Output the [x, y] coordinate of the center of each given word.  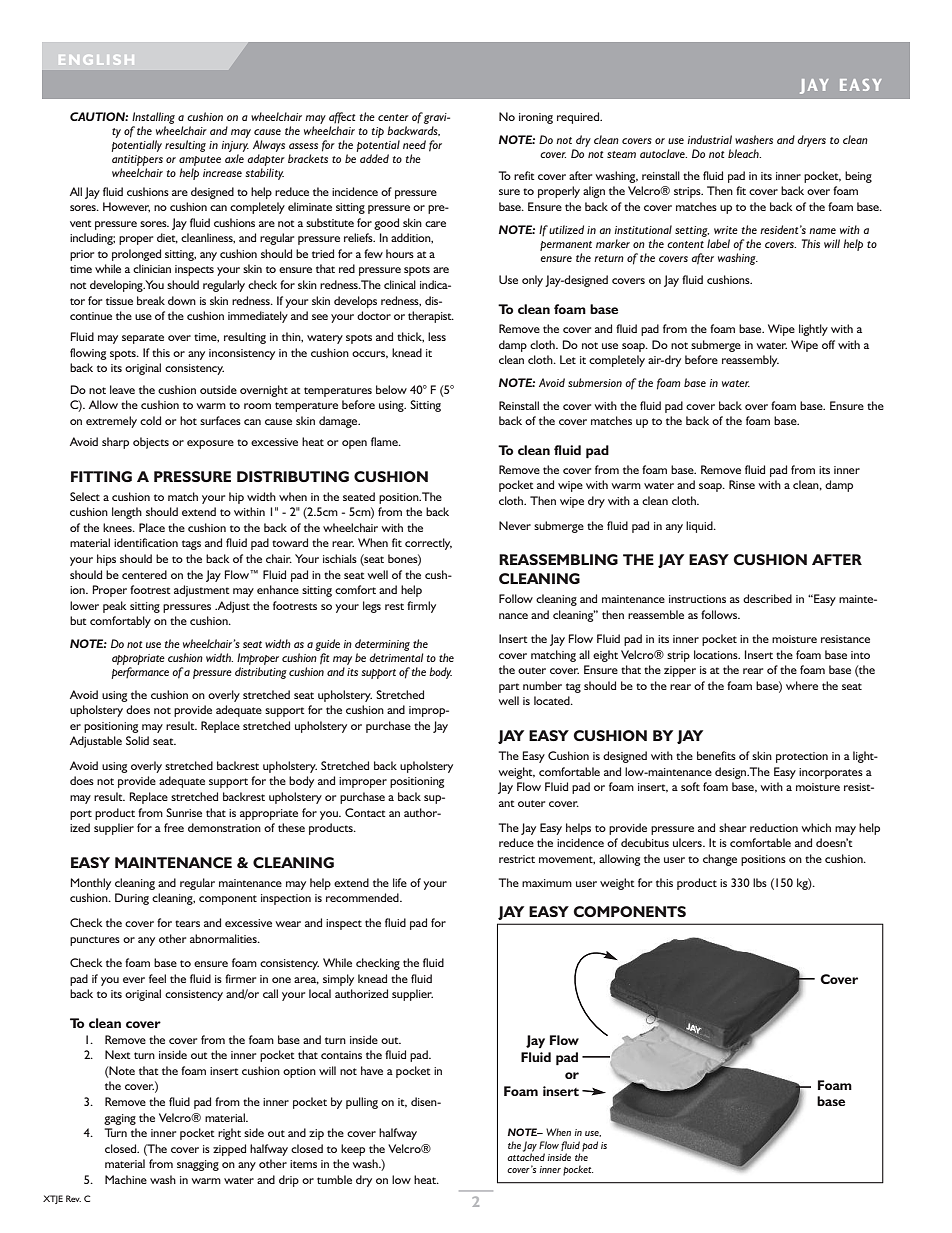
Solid [137, 740]
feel [157, 978]
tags [191, 545]
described [767, 598]
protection [802, 757]
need [414, 144]
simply [338, 980]
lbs [760, 882]
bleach [744, 153]
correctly [428, 544]
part [509, 688]
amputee [200, 161]
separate [143, 339]
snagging [198, 1165]
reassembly [750, 361]
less [437, 336]
